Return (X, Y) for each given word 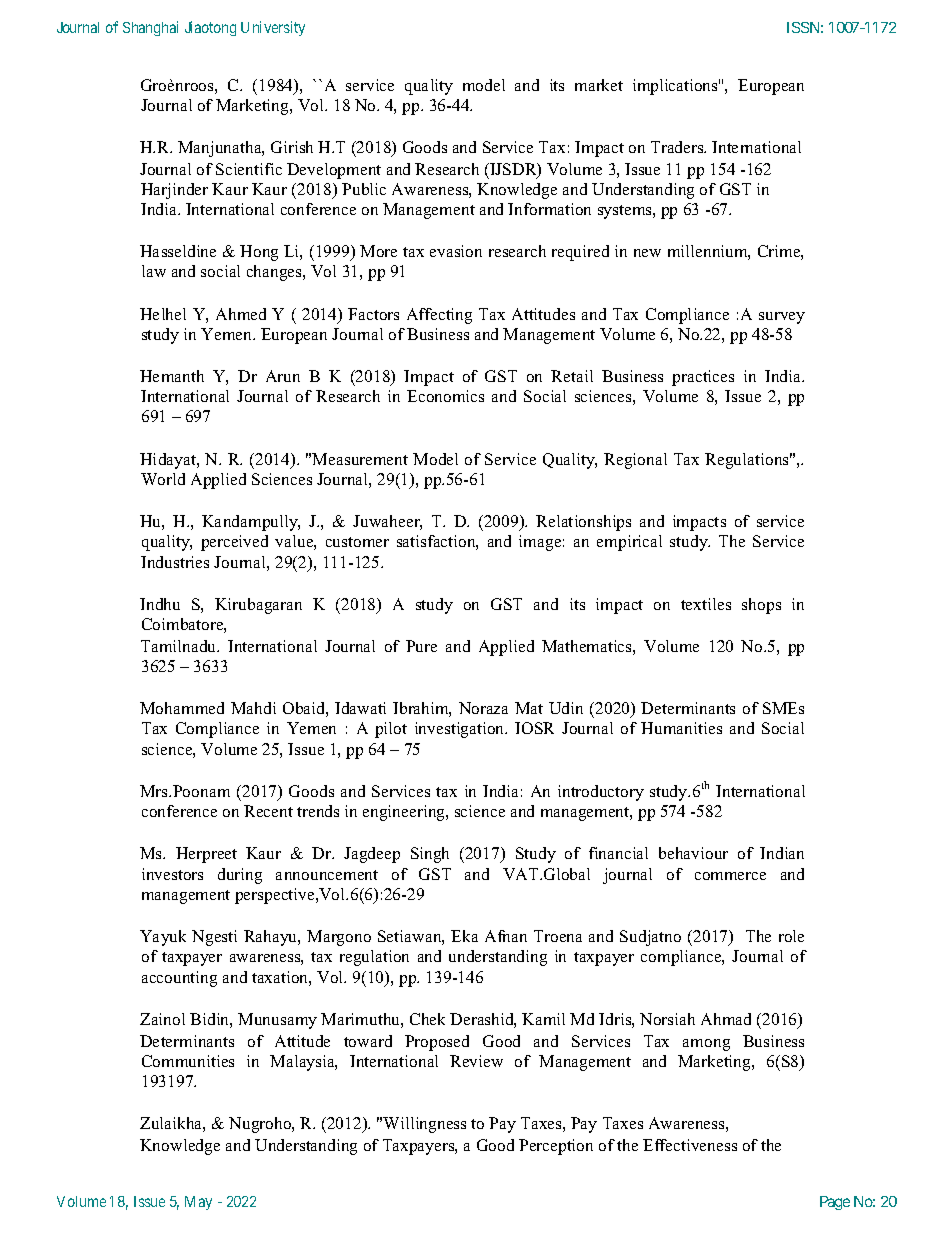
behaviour (693, 853)
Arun (283, 376)
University (273, 28)
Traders (678, 147)
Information (549, 209)
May (198, 1203)
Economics (445, 396)
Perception (556, 1147)
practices (703, 378)
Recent (268, 811)
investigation (461, 730)
